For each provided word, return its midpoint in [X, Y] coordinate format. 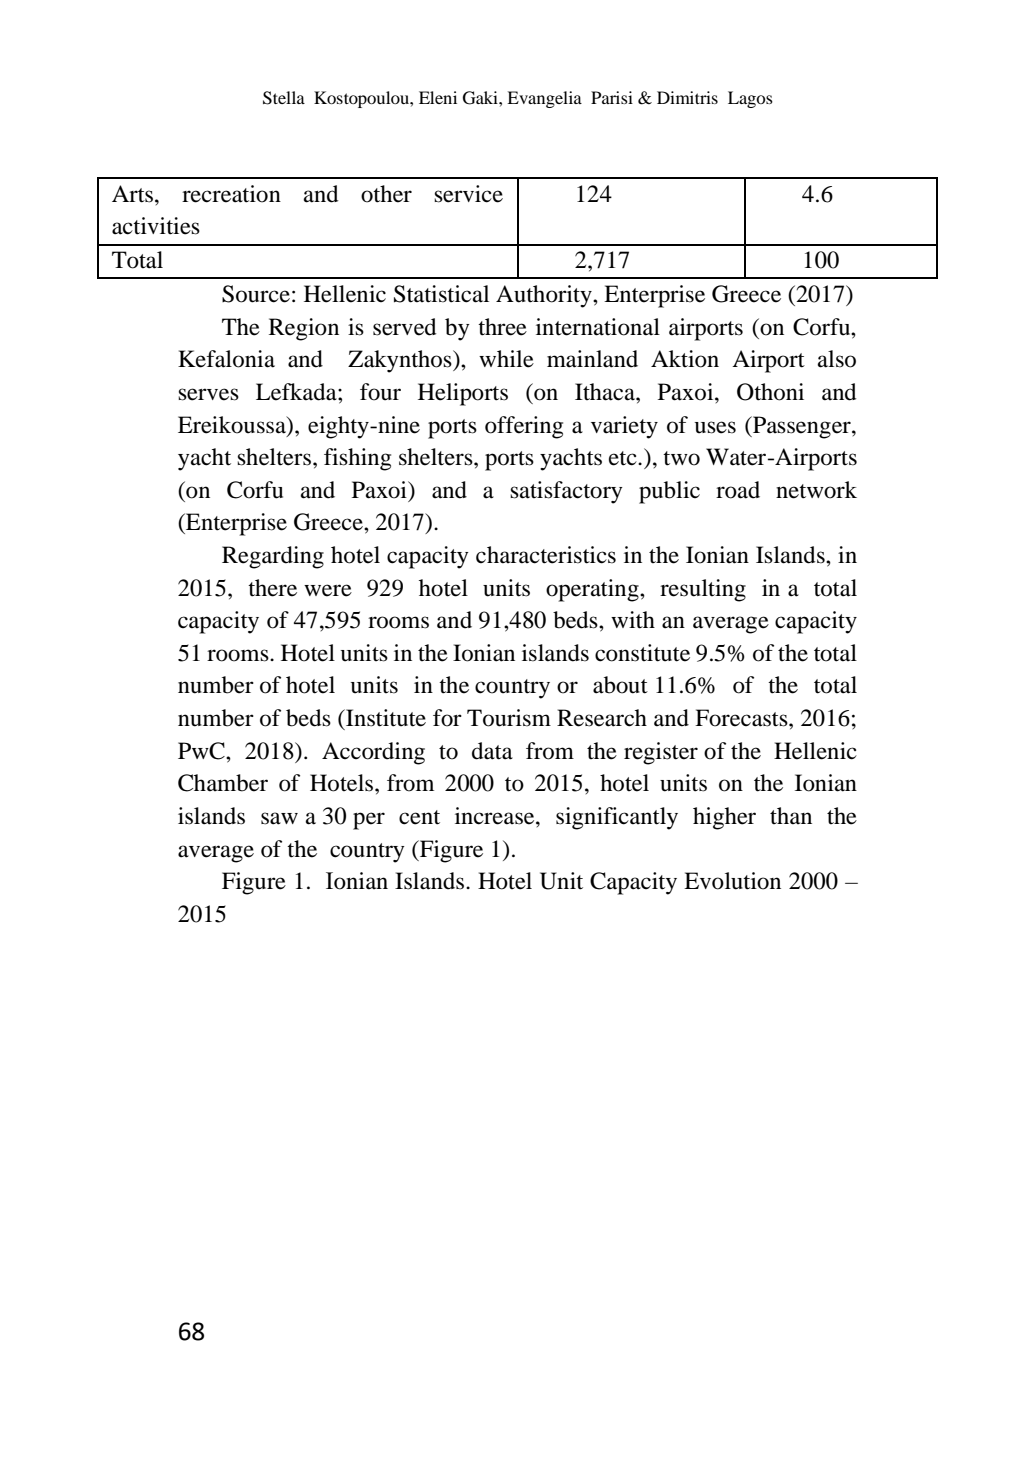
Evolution [732, 881]
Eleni [438, 97]
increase [496, 816]
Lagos [750, 99]
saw [279, 818]
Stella [284, 98]
